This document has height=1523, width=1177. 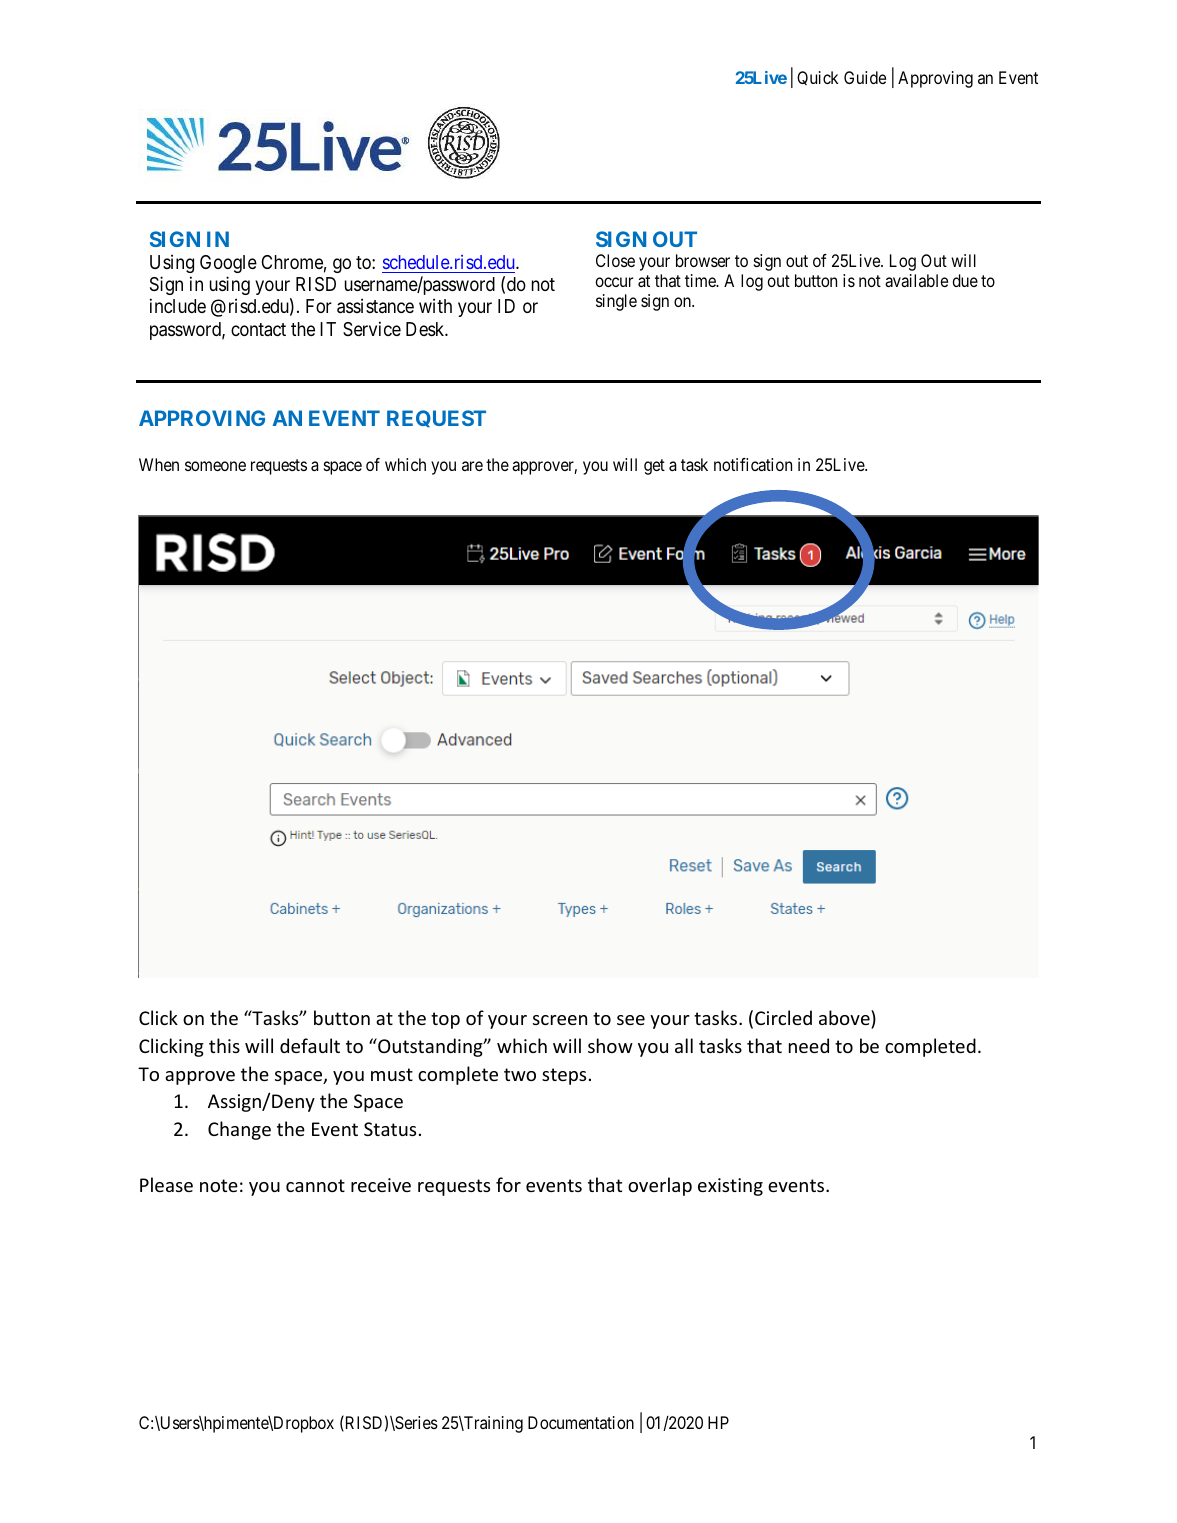 I want to click on default, so click(x=310, y=1045).
